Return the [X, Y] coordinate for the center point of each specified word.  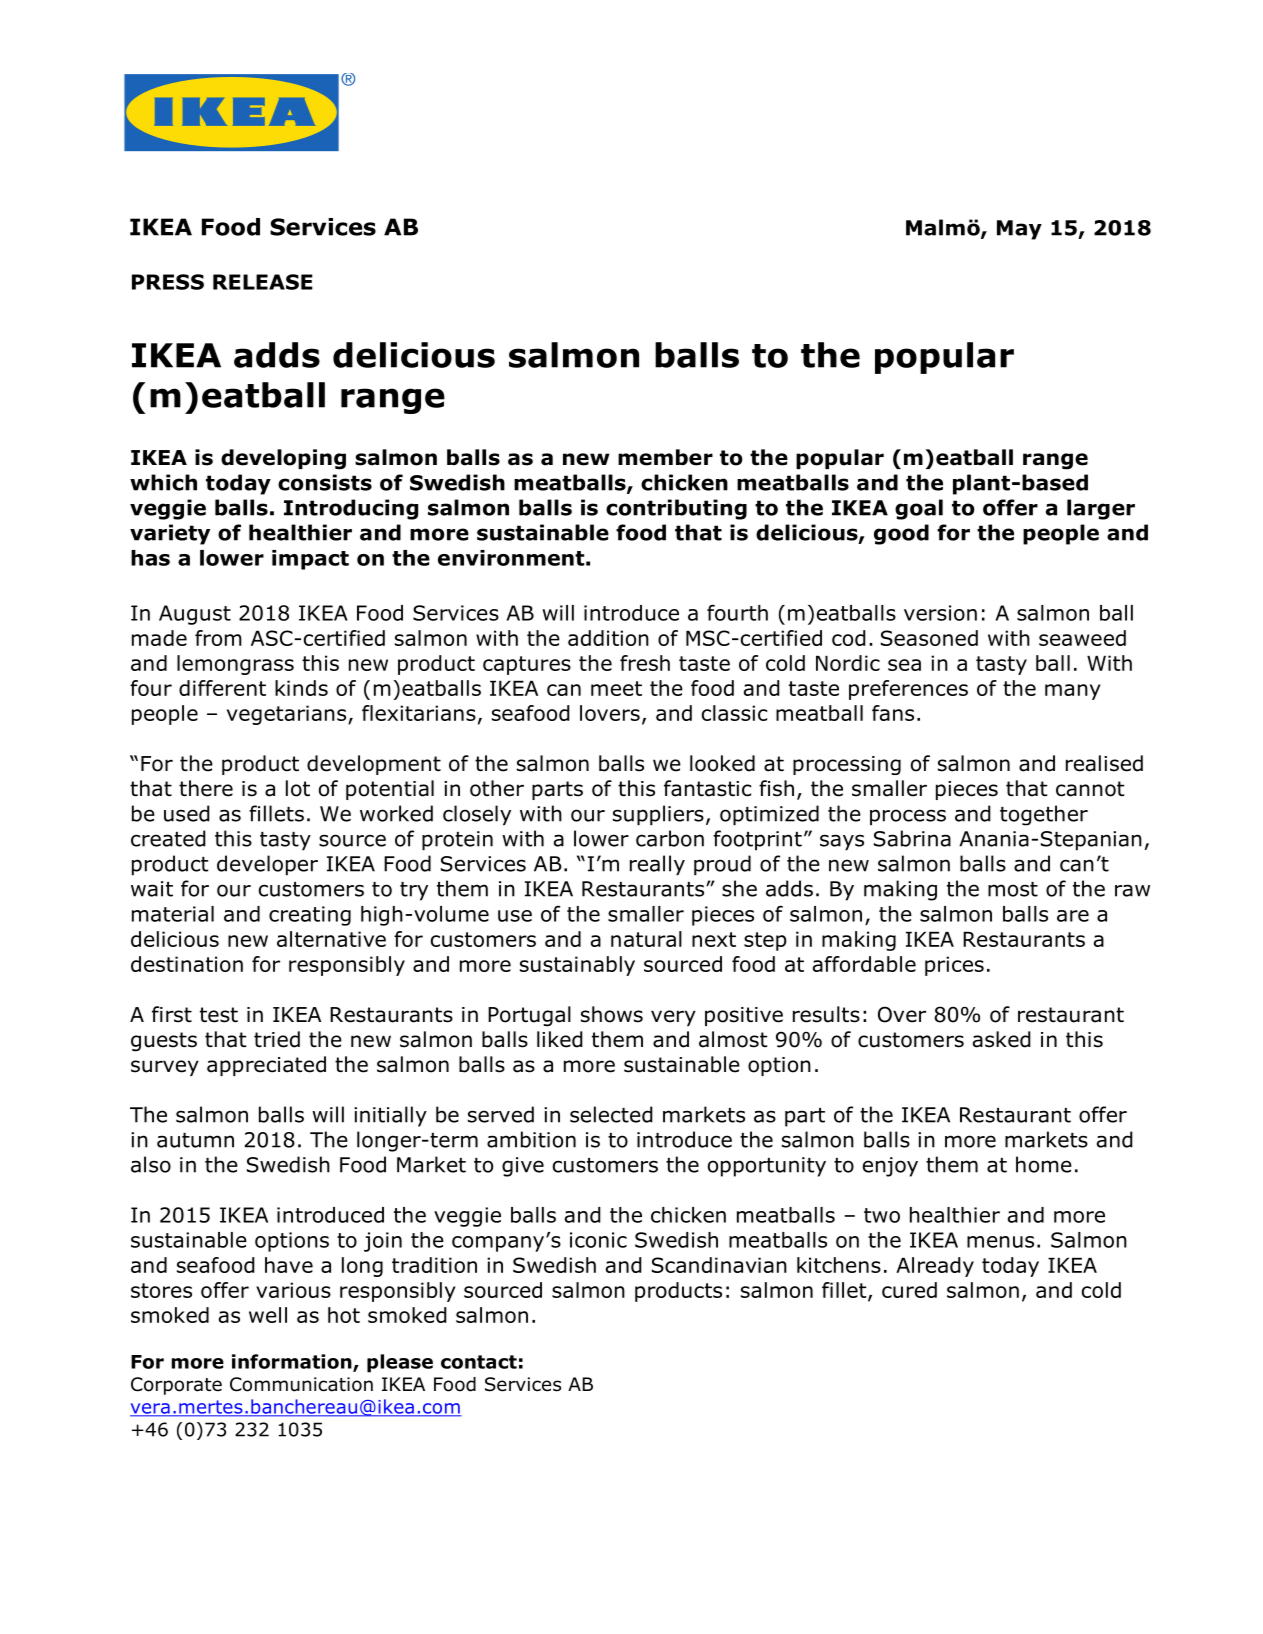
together [1044, 815]
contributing [676, 509]
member [665, 457]
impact [310, 560]
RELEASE [263, 282]
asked [1002, 1039]
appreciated [266, 1066]
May [1019, 230]
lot [298, 788]
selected [611, 1114]
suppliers [658, 815]
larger [1101, 509]
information [293, 1362]
